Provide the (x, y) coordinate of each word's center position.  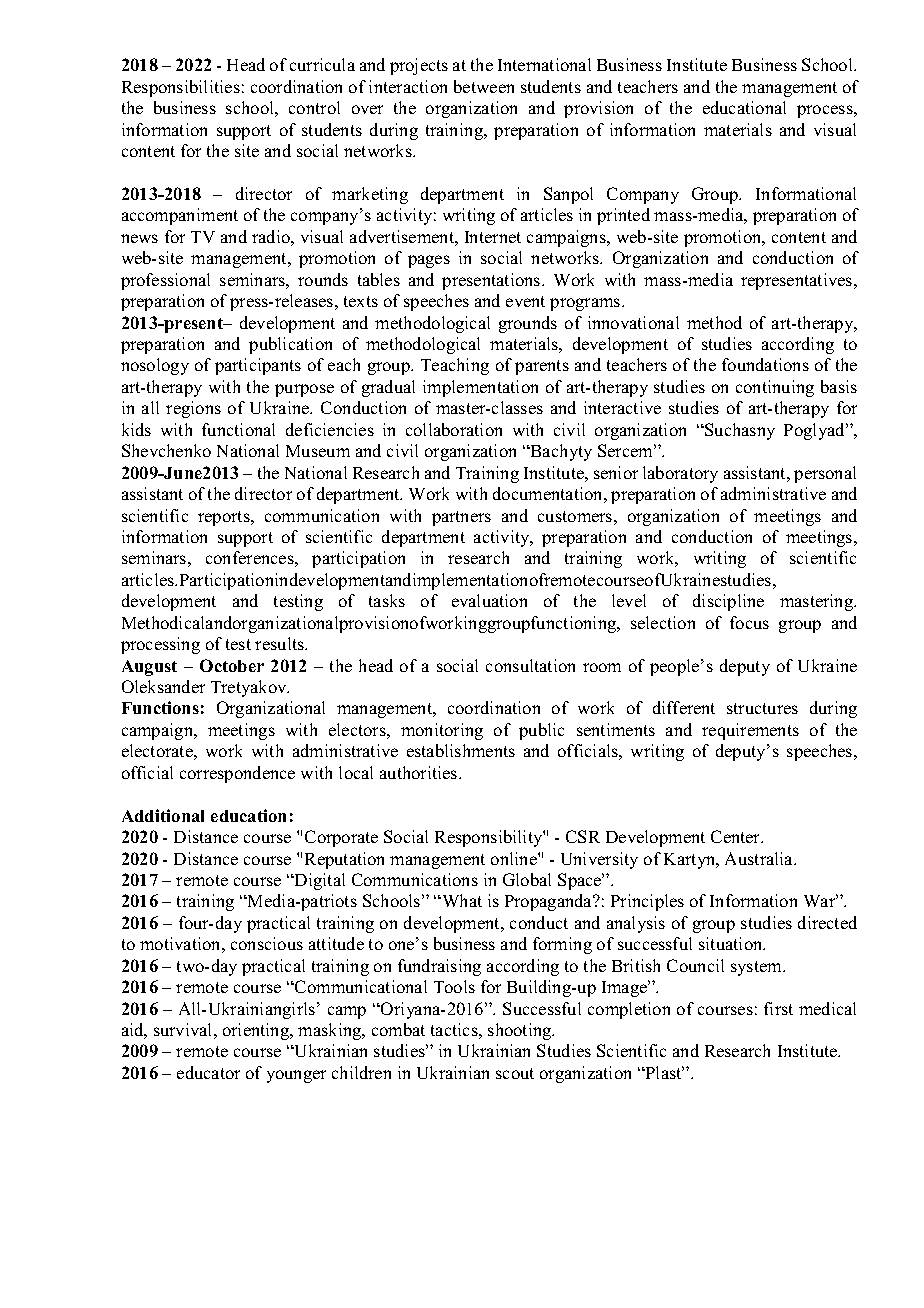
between (484, 86)
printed (623, 216)
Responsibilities (181, 88)
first (778, 1008)
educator (208, 1072)
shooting (521, 1031)
